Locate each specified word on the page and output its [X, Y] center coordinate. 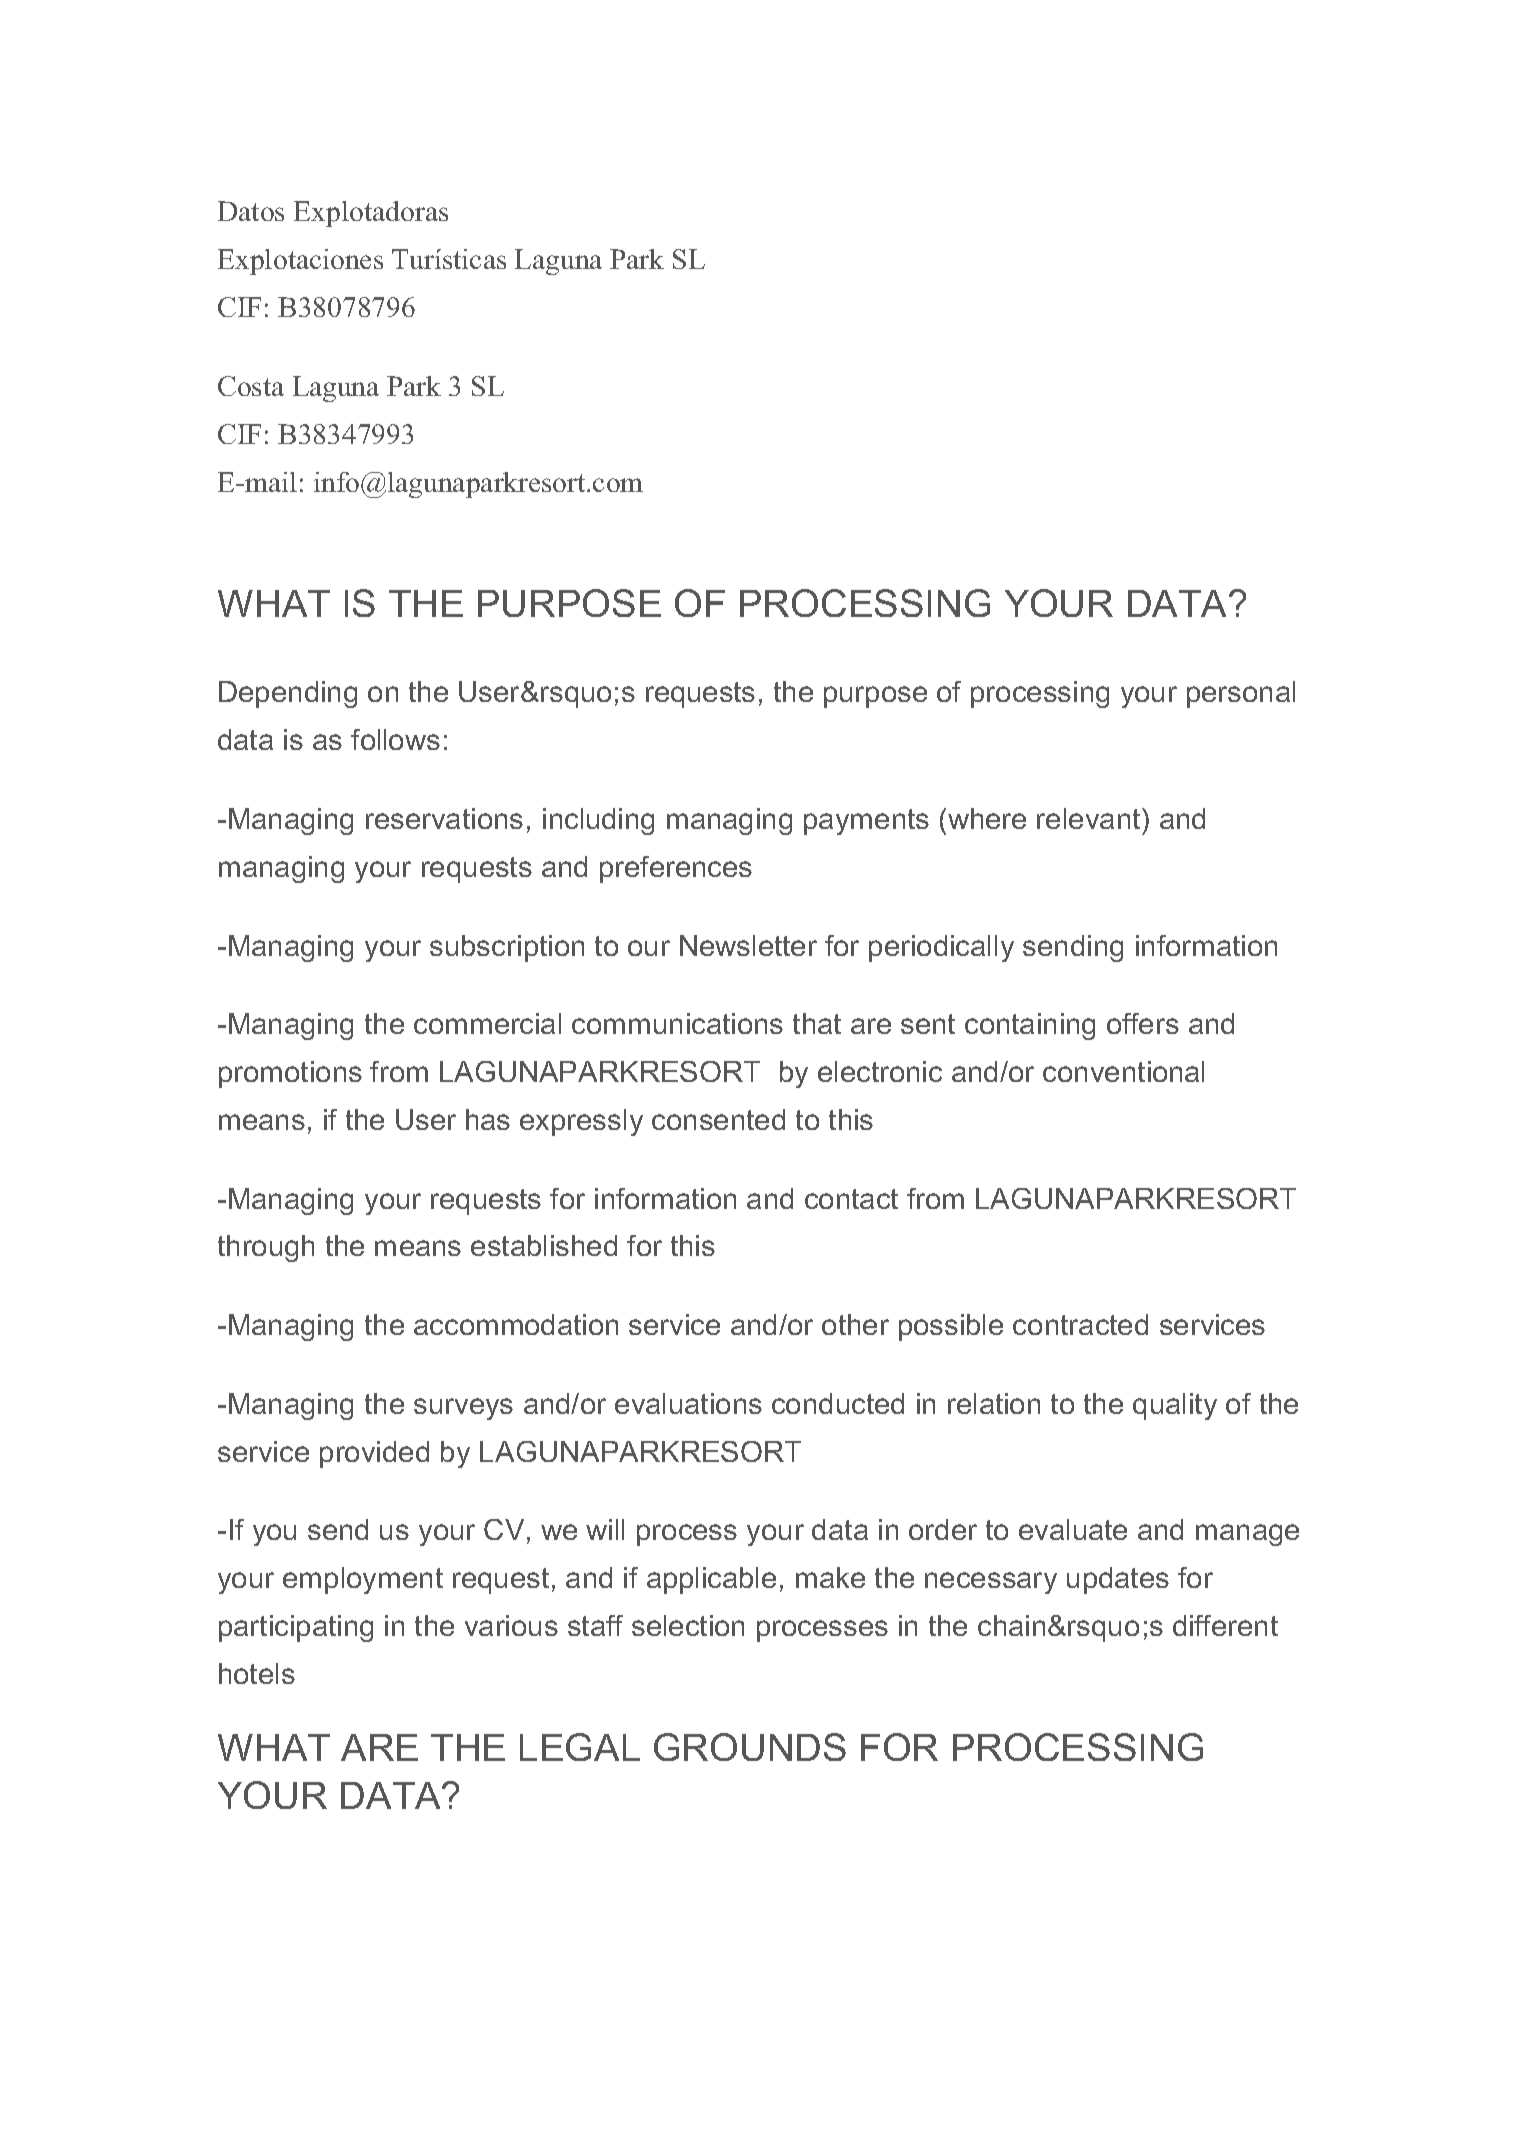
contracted [1080, 1324]
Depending [288, 694]
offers [1143, 1023]
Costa [251, 386]
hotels [257, 1673]
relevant [1090, 818]
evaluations [688, 1403]
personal [1241, 694]
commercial [487, 1023]
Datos [251, 211]
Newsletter [748, 945]
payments [866, 822]
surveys [463, 1409]
